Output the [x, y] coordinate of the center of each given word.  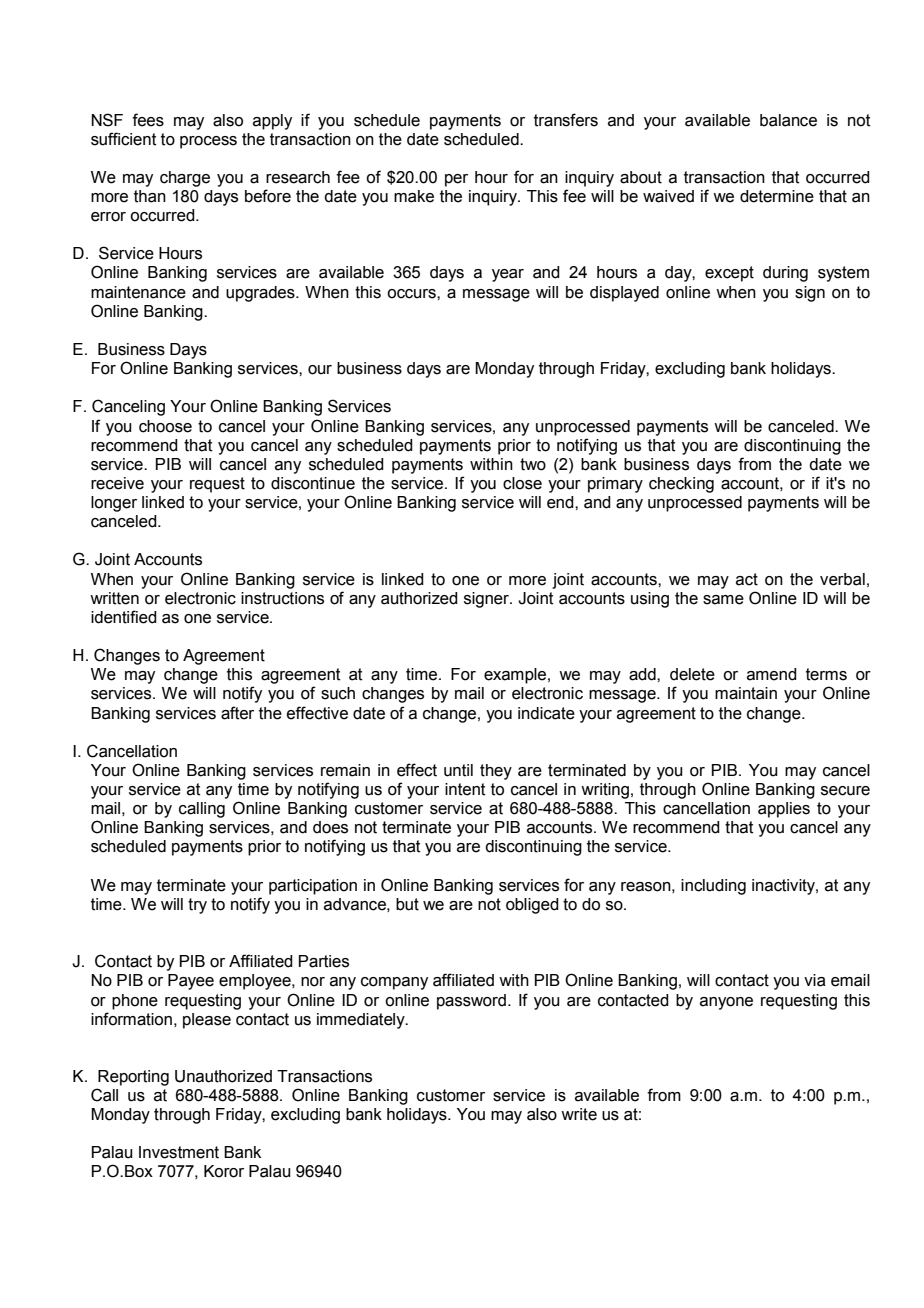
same [723, 600]
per [456, 180]
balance [788, 120]
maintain [746, 693]
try [197, 906]
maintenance [138, 292]
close [522, 483]
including [713, 887]
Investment [179, 1152]
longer [114, 504]
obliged [532, 906]
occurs [412, 294]
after [237, 713]
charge [185, 179]
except [729, 274]
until [458, 770]
